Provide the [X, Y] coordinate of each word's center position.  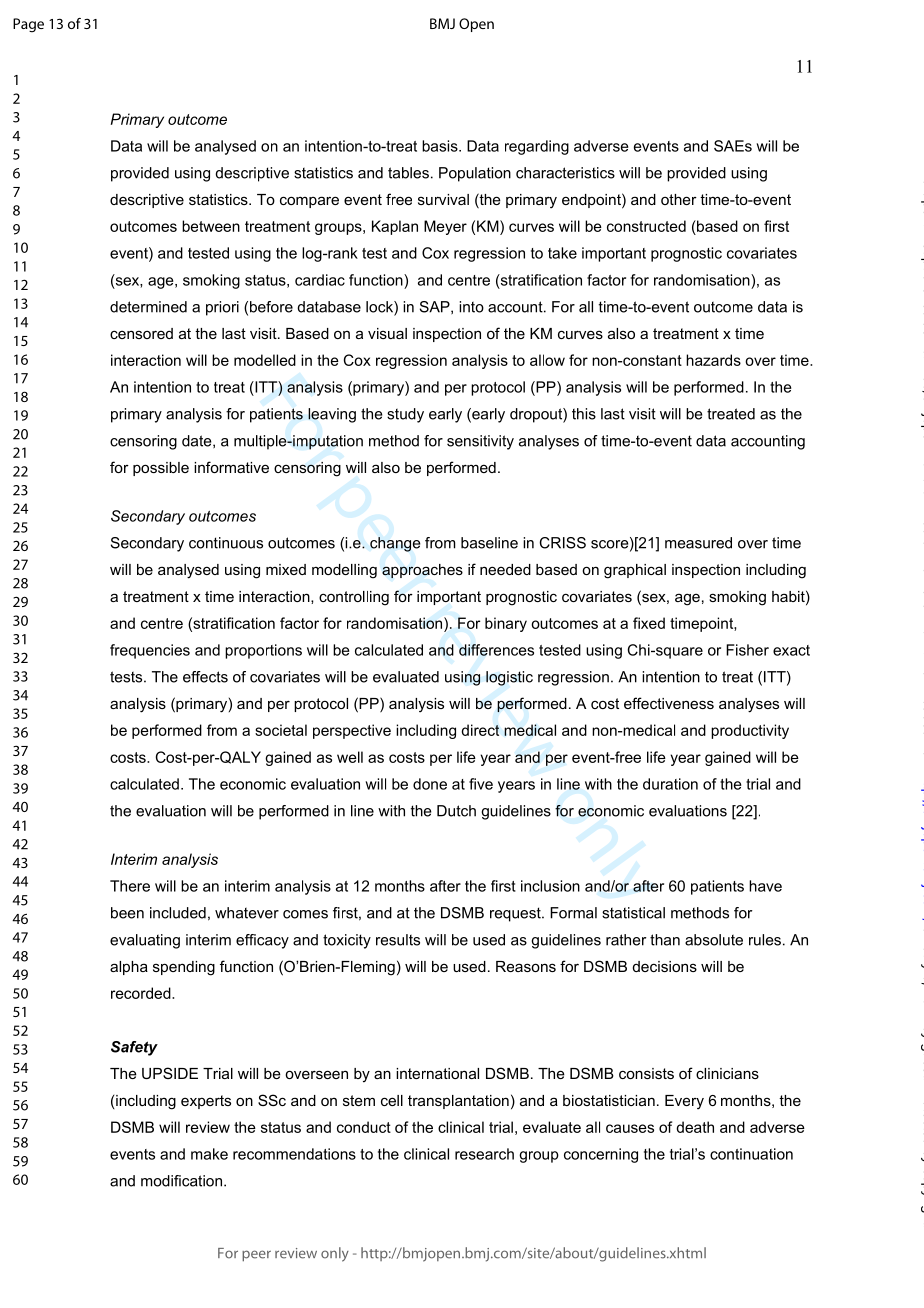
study [405, 415]
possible [161, 469]
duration [670, 784]
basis [441, 146]
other [679, 199]
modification [183, 1181]
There [130, 886]
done [430, 784]
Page [28, 25]
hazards [713, 360]
